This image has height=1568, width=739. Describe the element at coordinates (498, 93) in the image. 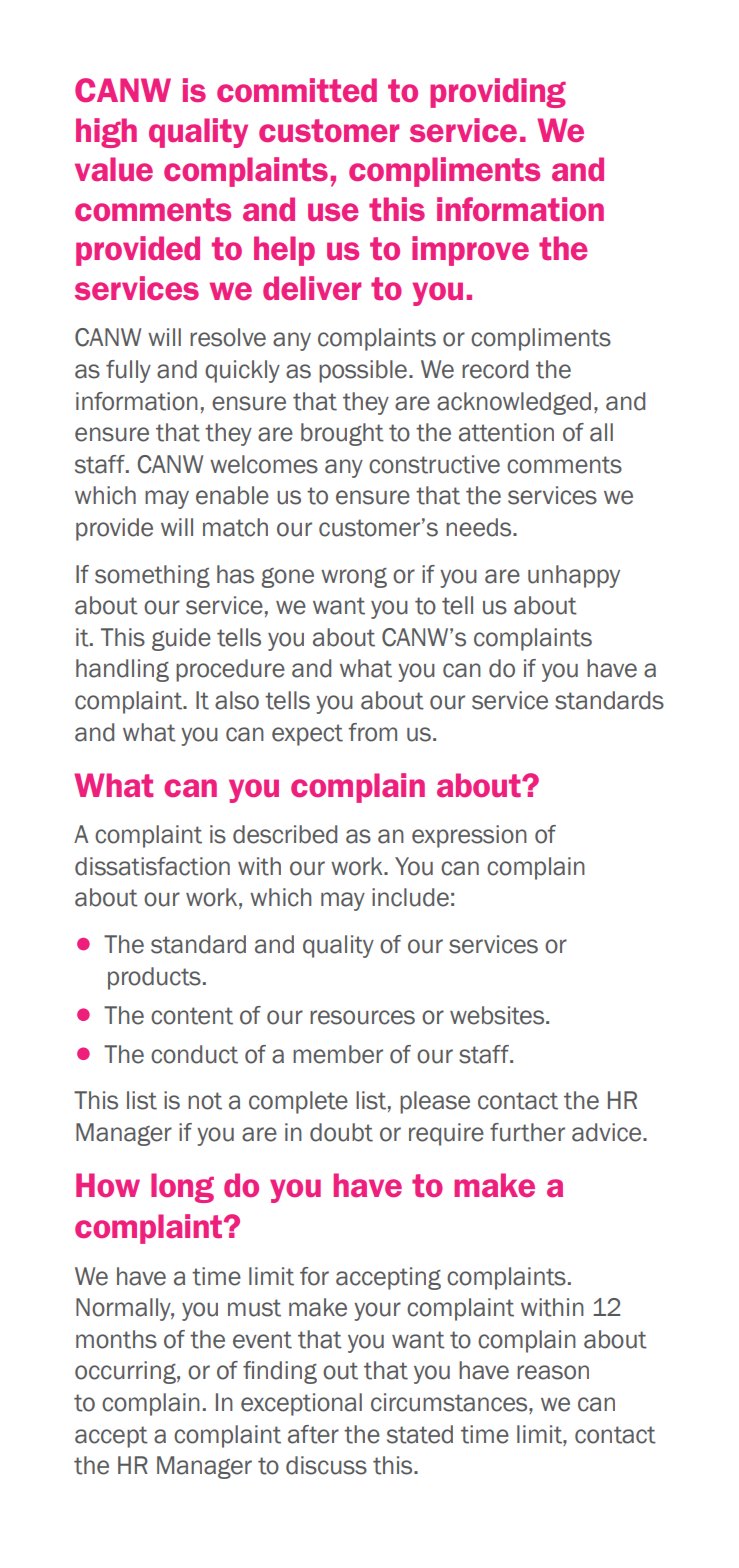

I see `providing` at that location.
